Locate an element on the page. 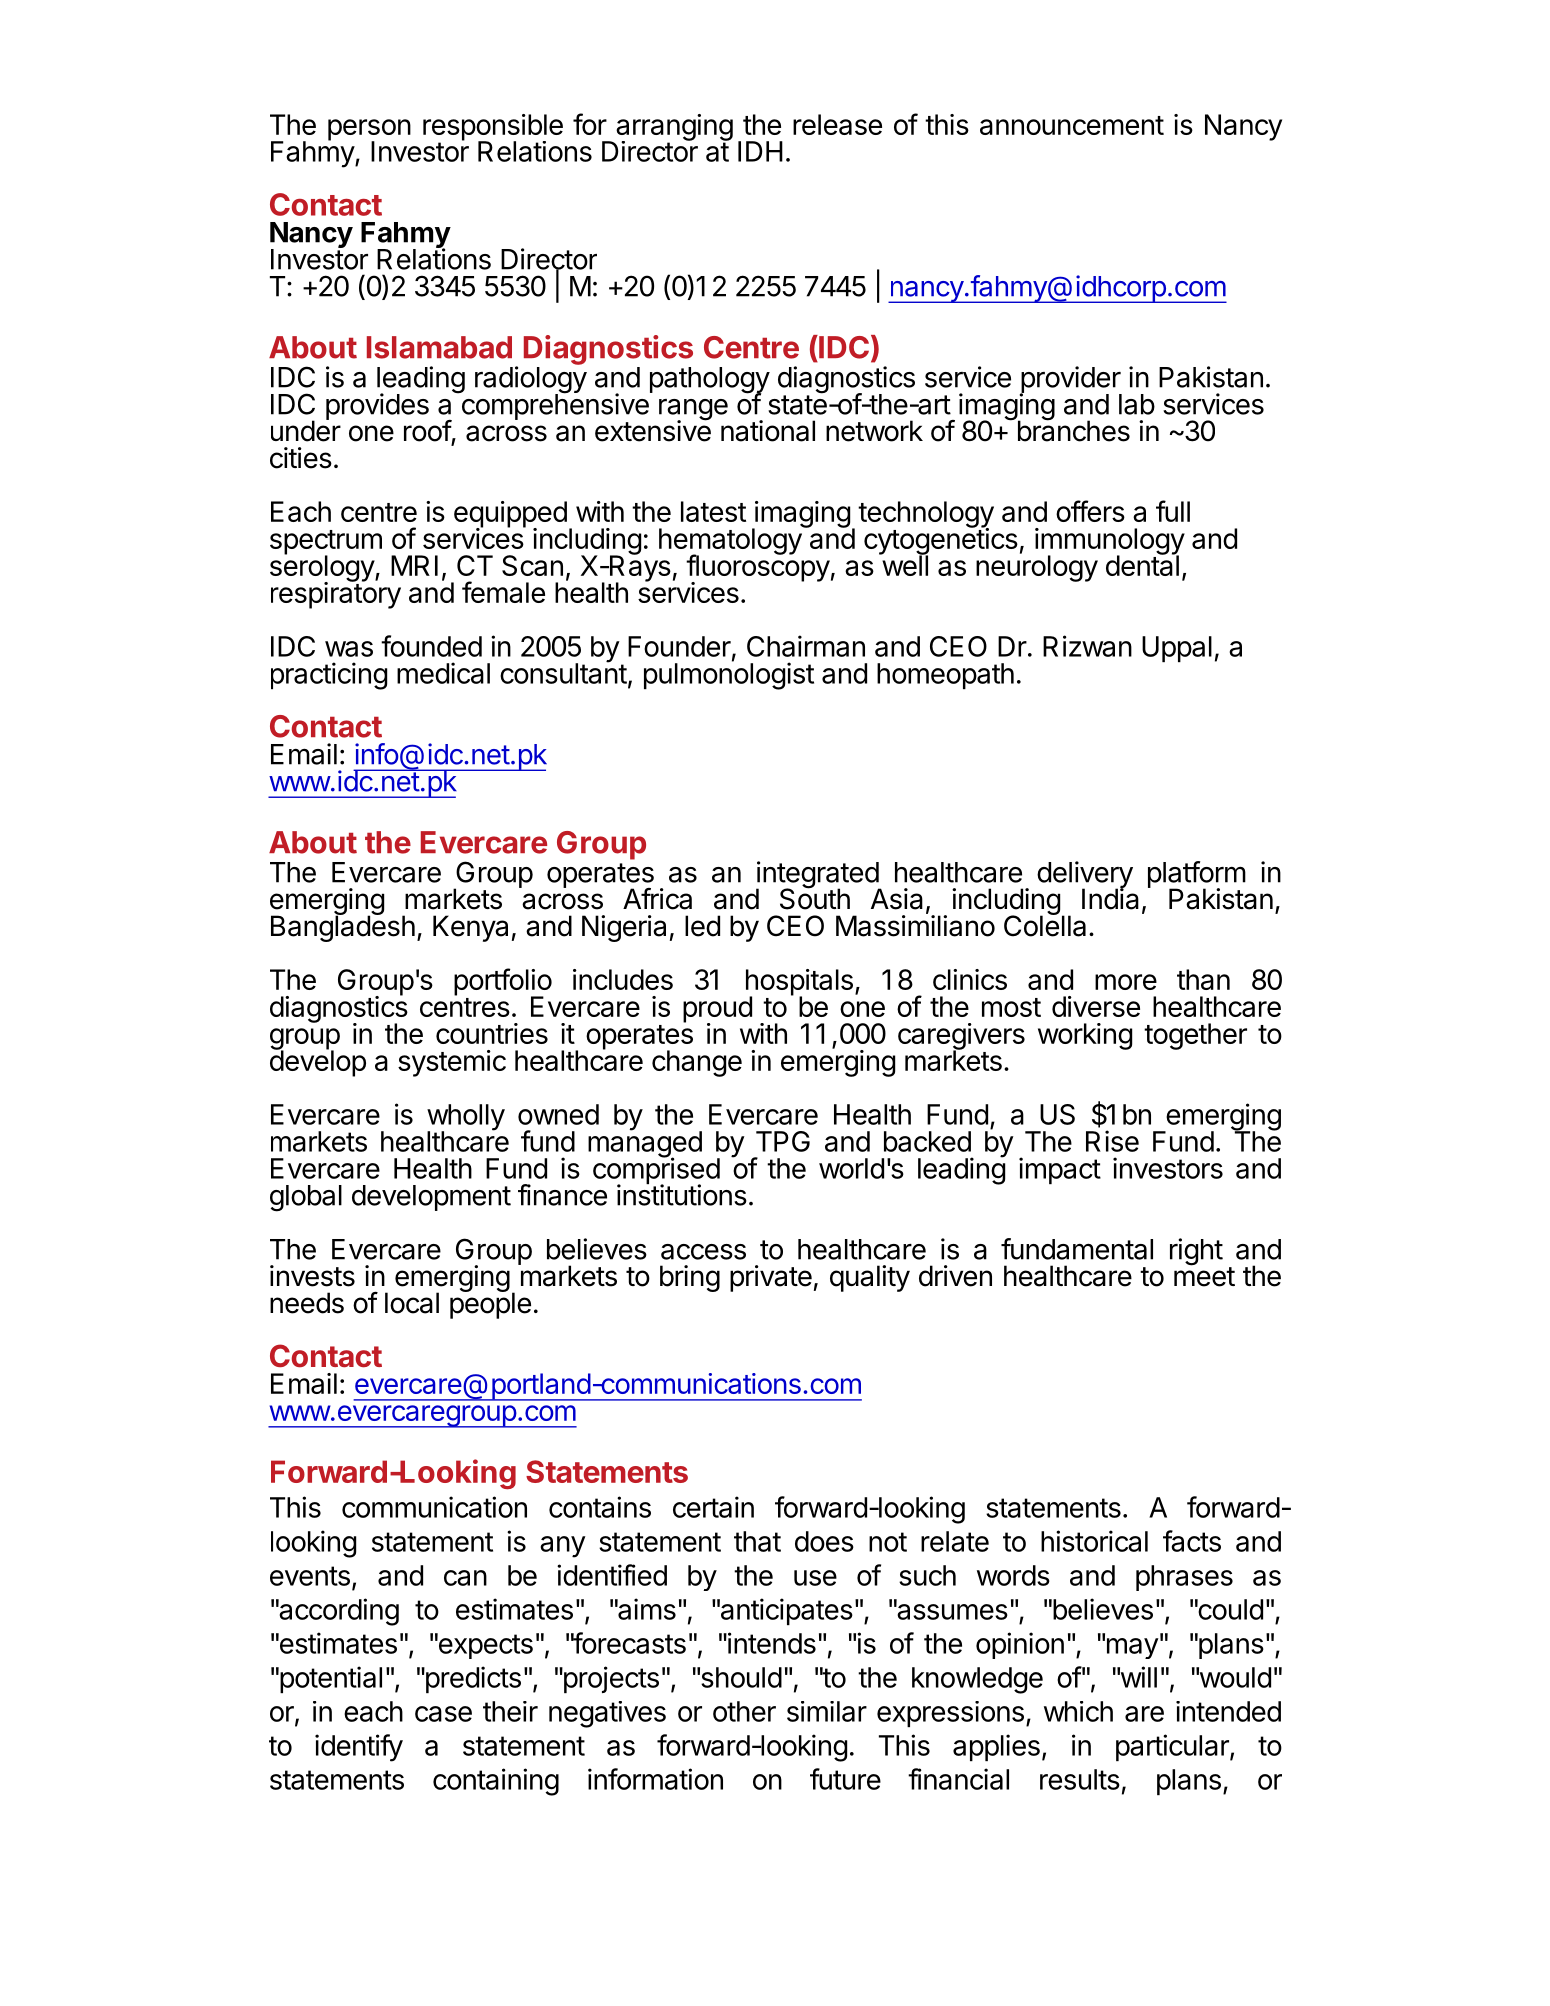 The height and width of the document is (2006, 1550). person is located at coordinates (369, 131).
